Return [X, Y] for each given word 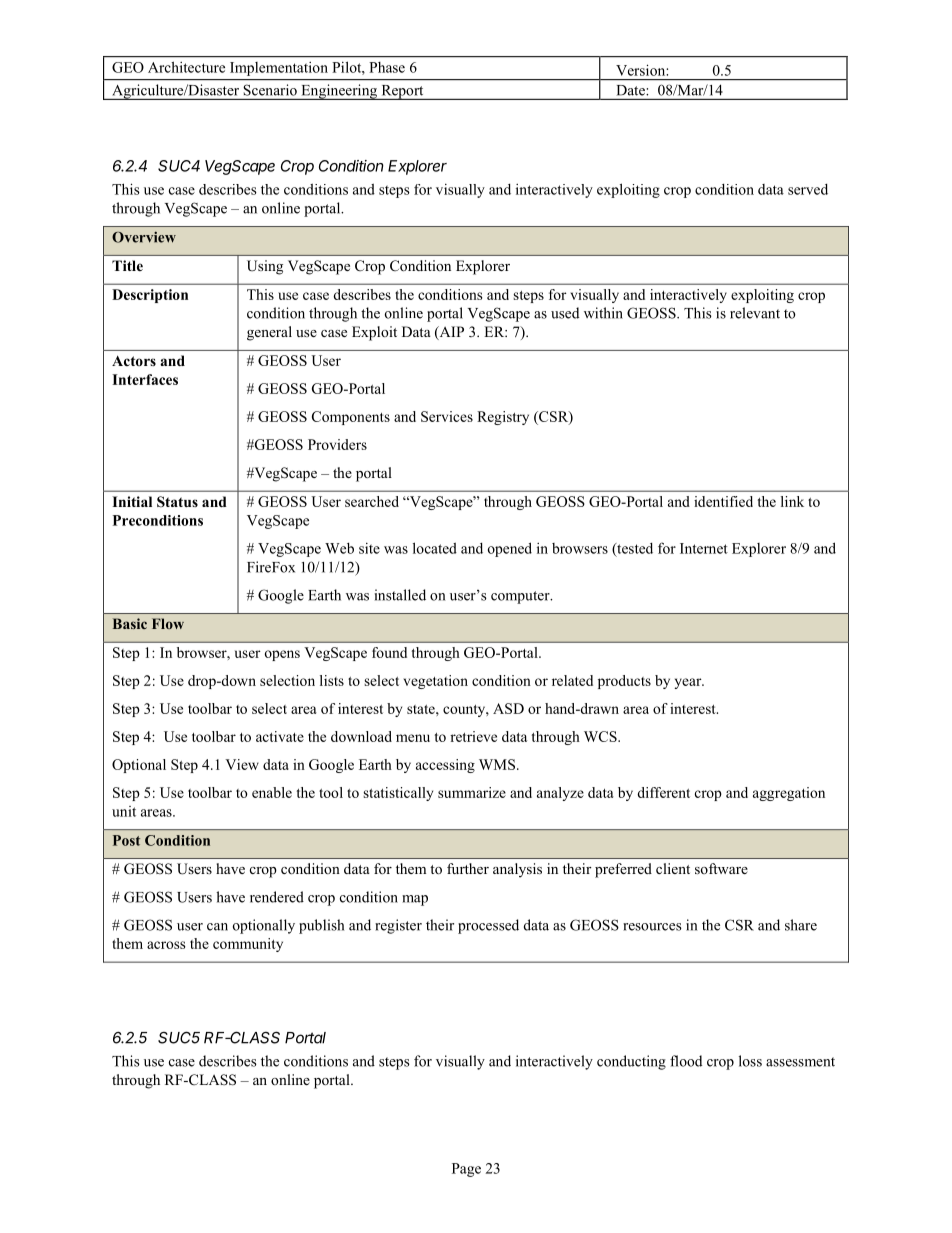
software [721, 868]
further [468, 868]
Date [631, 90]
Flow [168, 623]
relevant [755, 313]
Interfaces [145, 379]
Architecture [186, 67]
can [217, 927]
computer [521, 597]
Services [447, 416]
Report [402, 92]
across [166, 945]
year [689, 683]
